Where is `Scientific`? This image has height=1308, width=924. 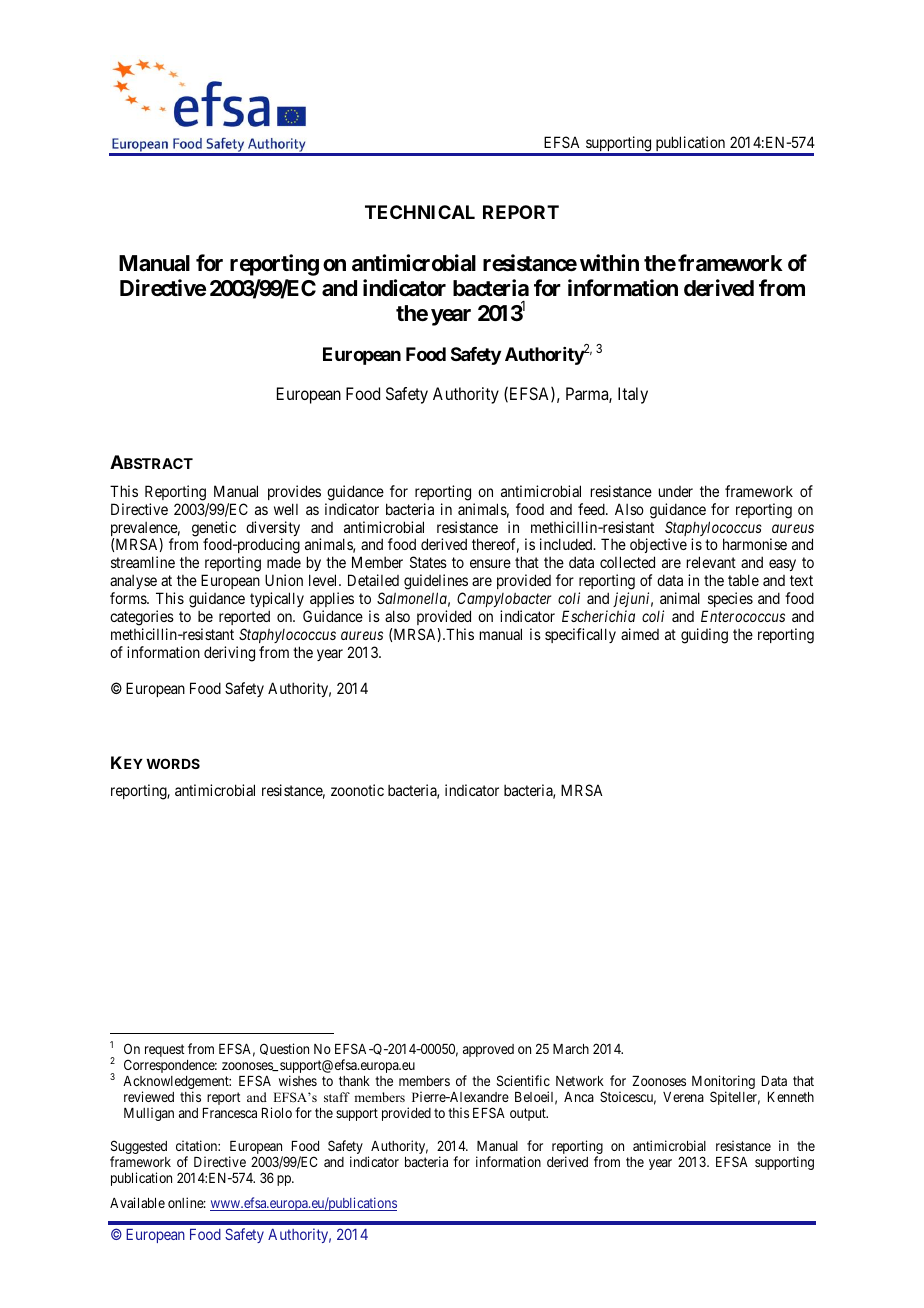 Scientific is located at coordinates (523, 1080).
